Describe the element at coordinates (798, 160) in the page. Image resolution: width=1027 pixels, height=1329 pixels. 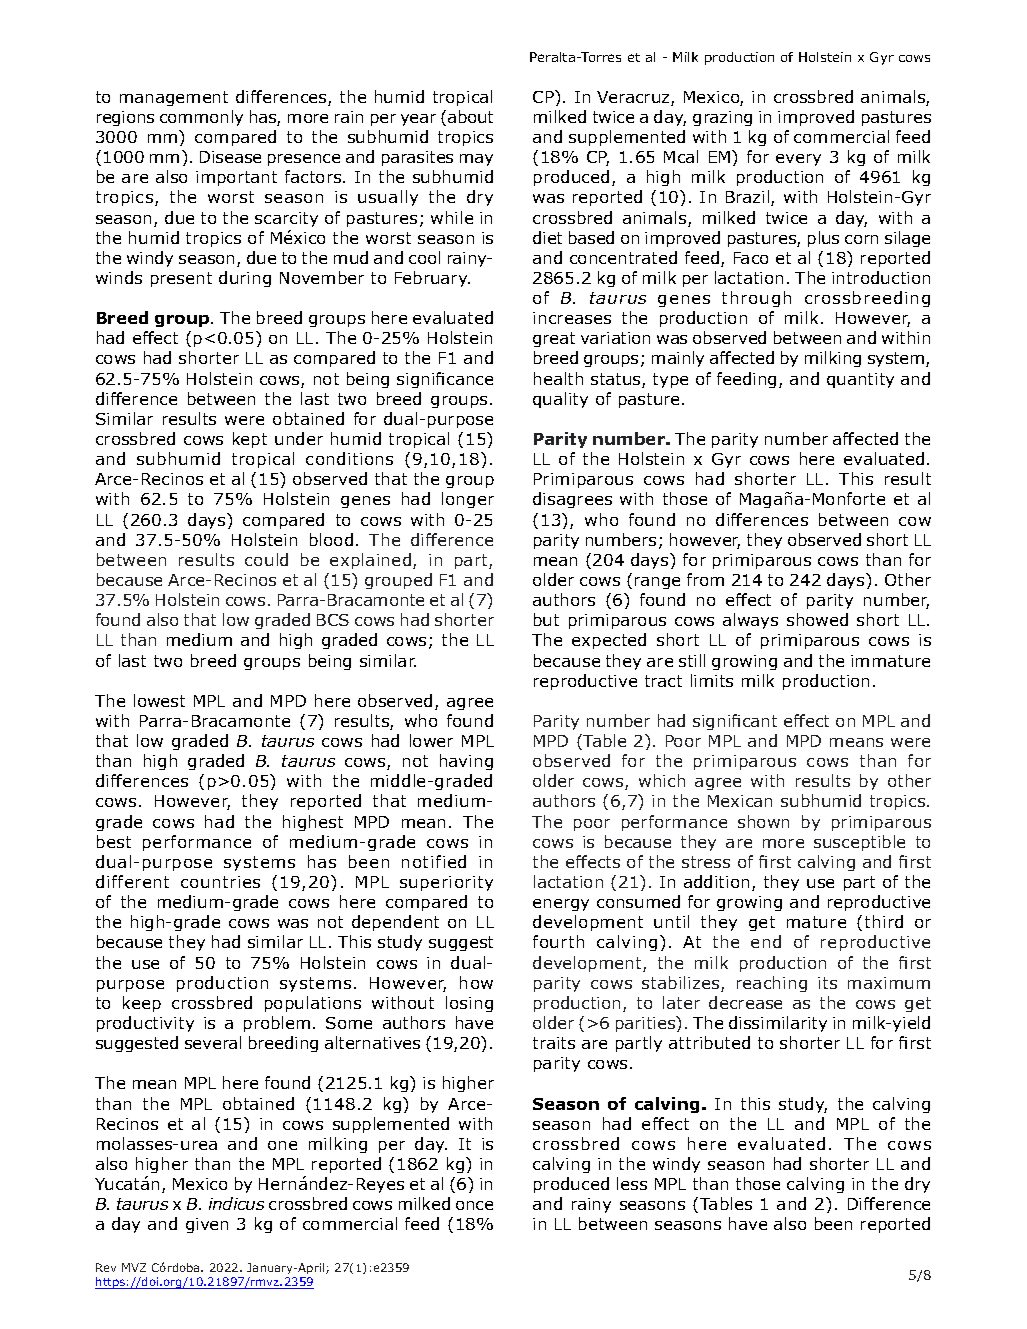
I see `every` at that location.
